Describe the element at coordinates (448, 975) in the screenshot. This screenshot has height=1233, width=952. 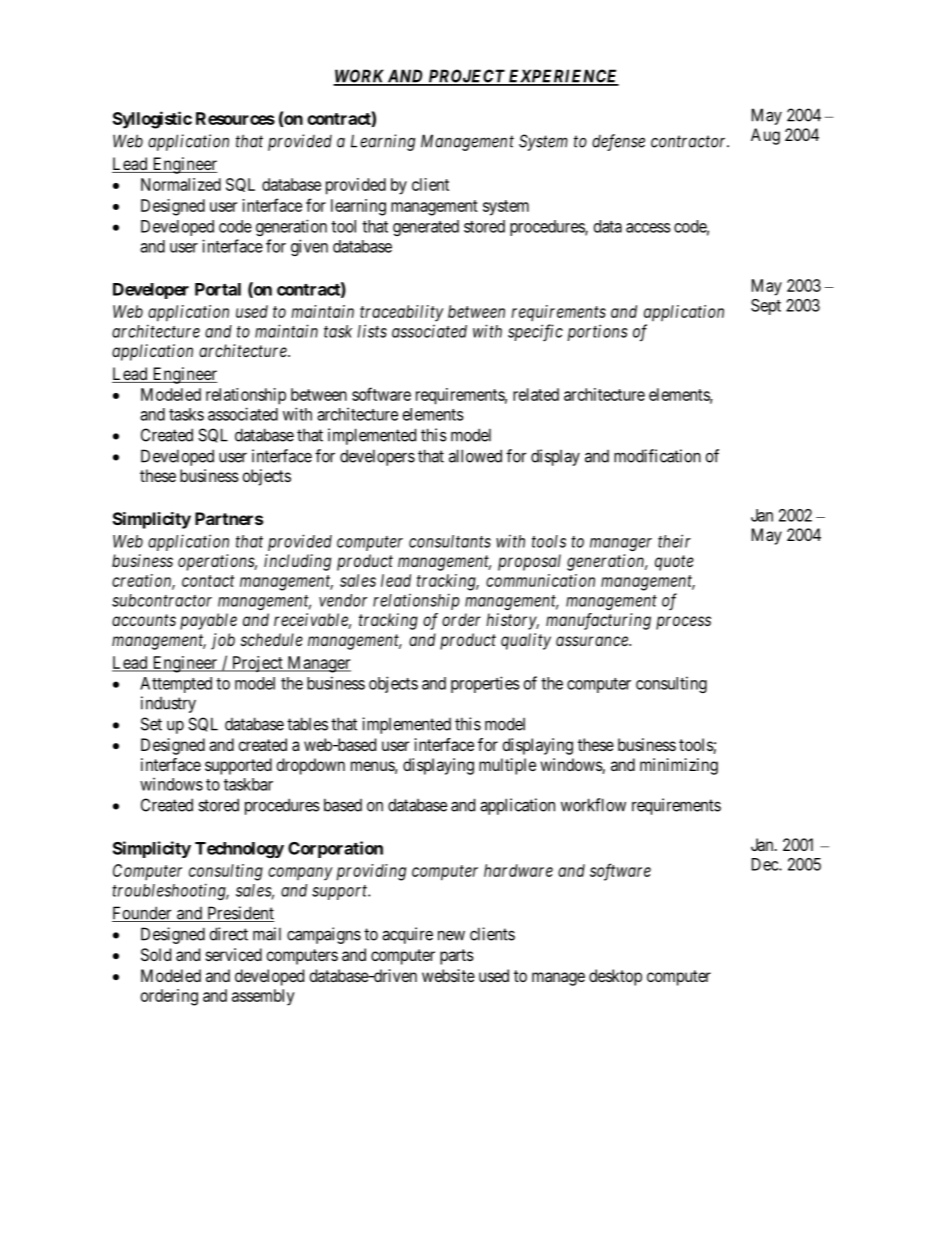
I see `website` at that location.
